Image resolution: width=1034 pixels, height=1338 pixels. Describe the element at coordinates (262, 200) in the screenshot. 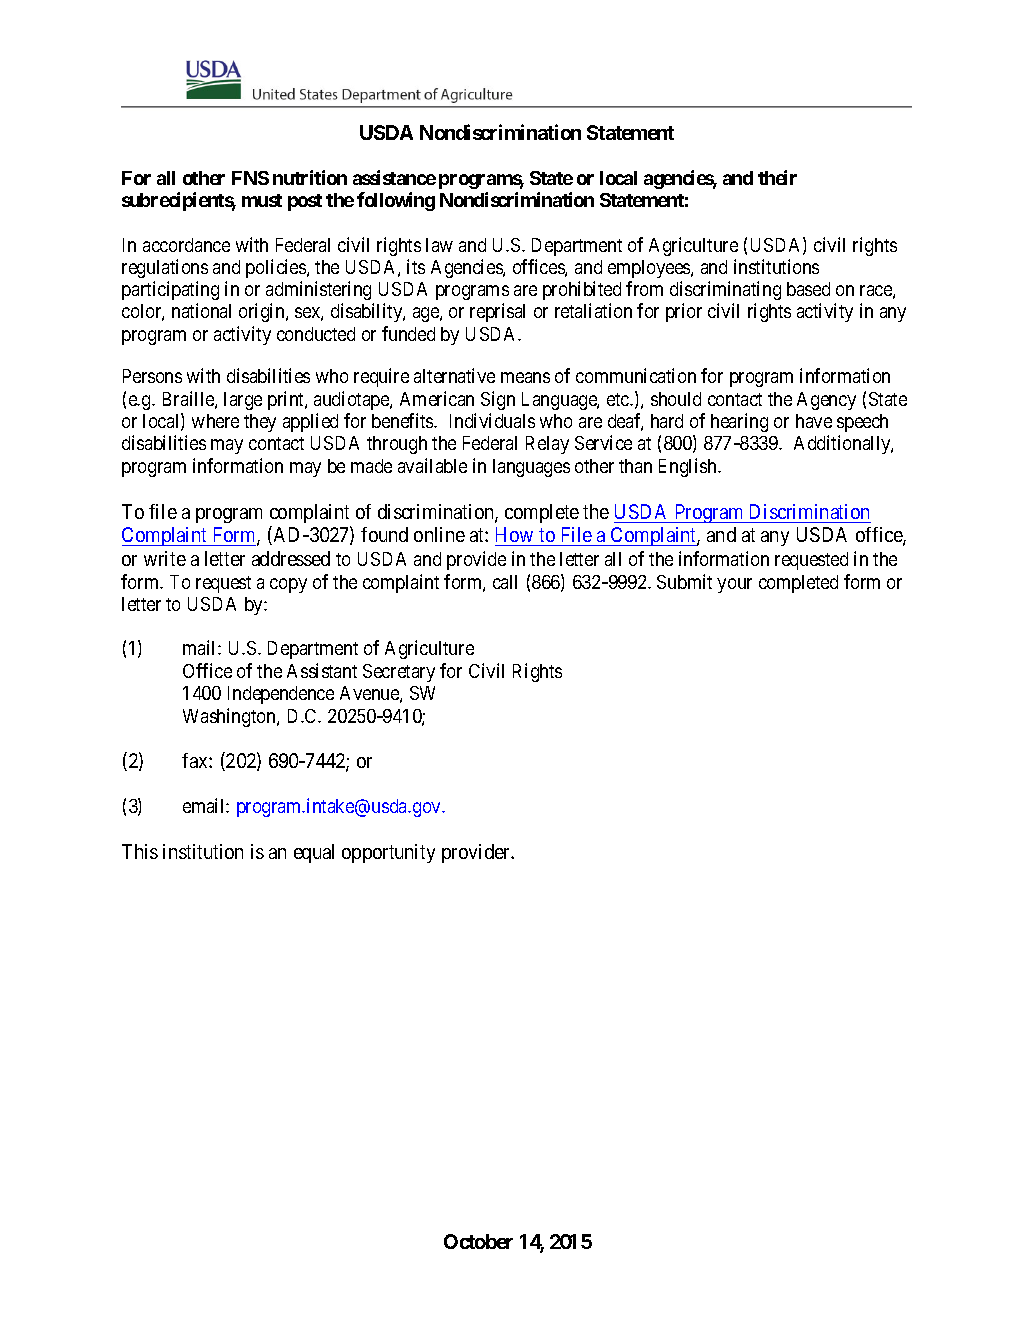

I see `must` at that location.
